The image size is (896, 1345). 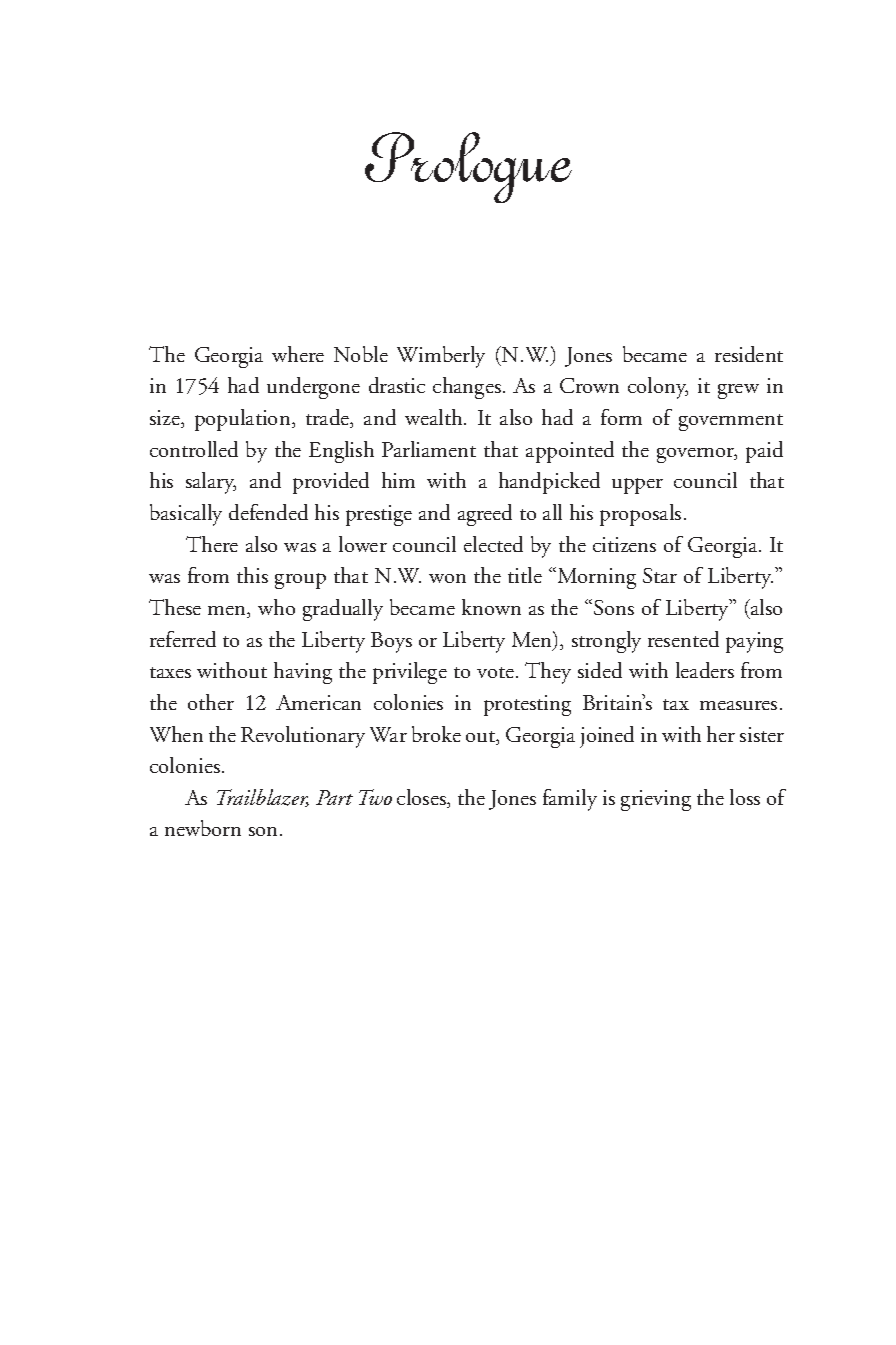 I want to click on resident, so click(x=749, y=354).
